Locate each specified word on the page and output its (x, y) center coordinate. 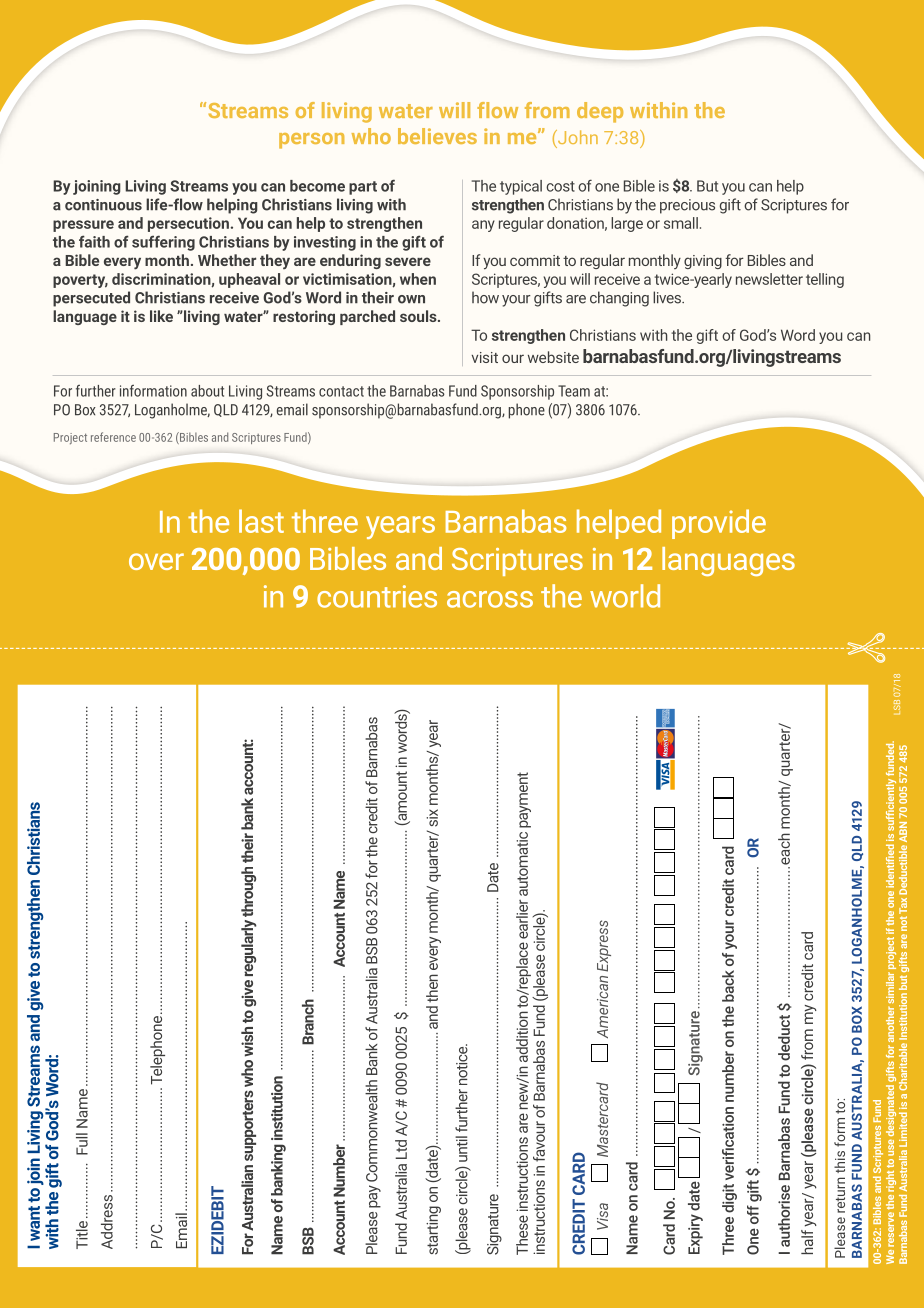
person (311, 141)
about (207, 391)
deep (600, 112)
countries (377, 596)
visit (485, 357)
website (553, 357)
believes (437, 136)
